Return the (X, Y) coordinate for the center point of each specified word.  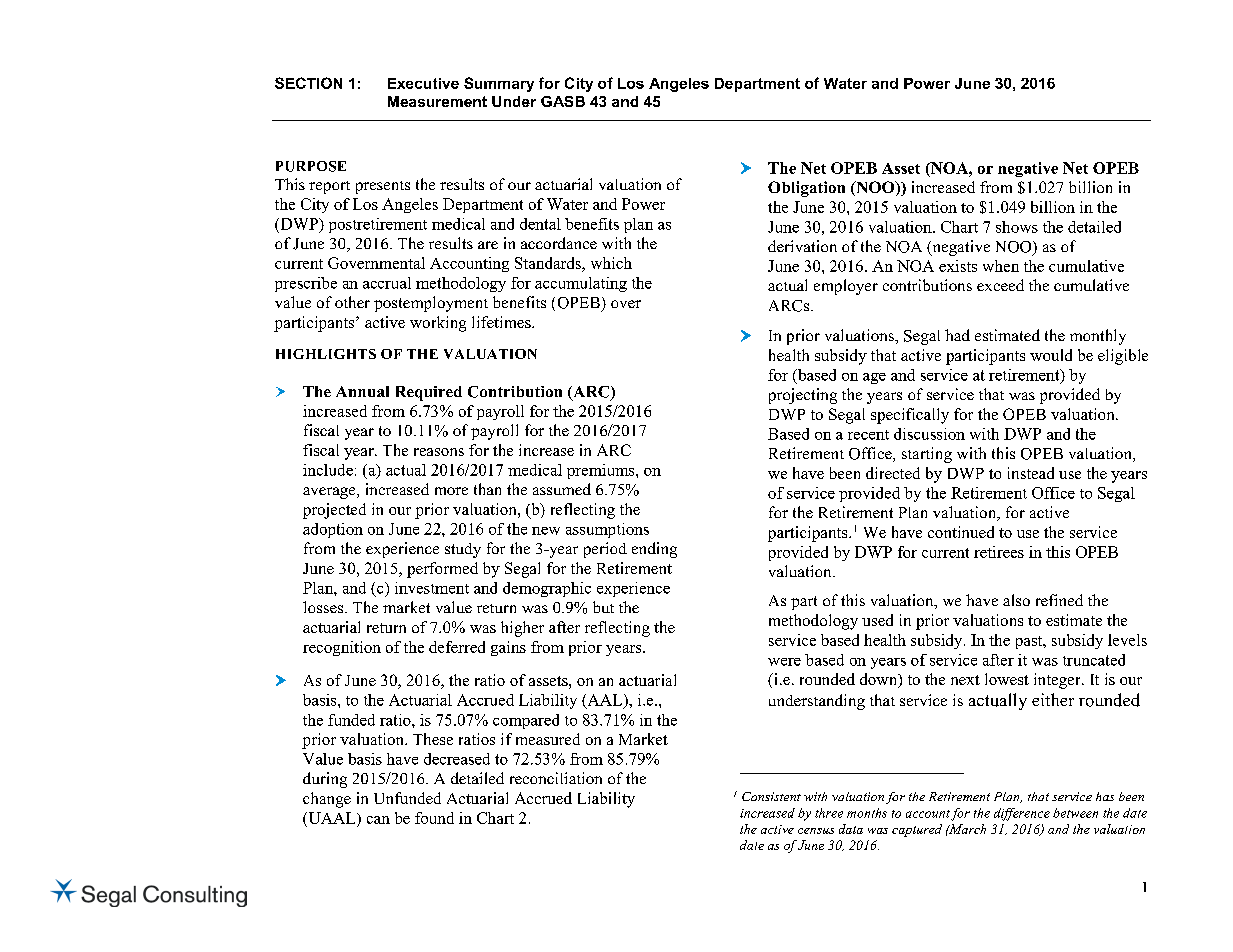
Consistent (771, 796)
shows (1017, 227)
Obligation (806, 189)
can (378, 820)
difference (1022, 814)
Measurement (437, 101)
